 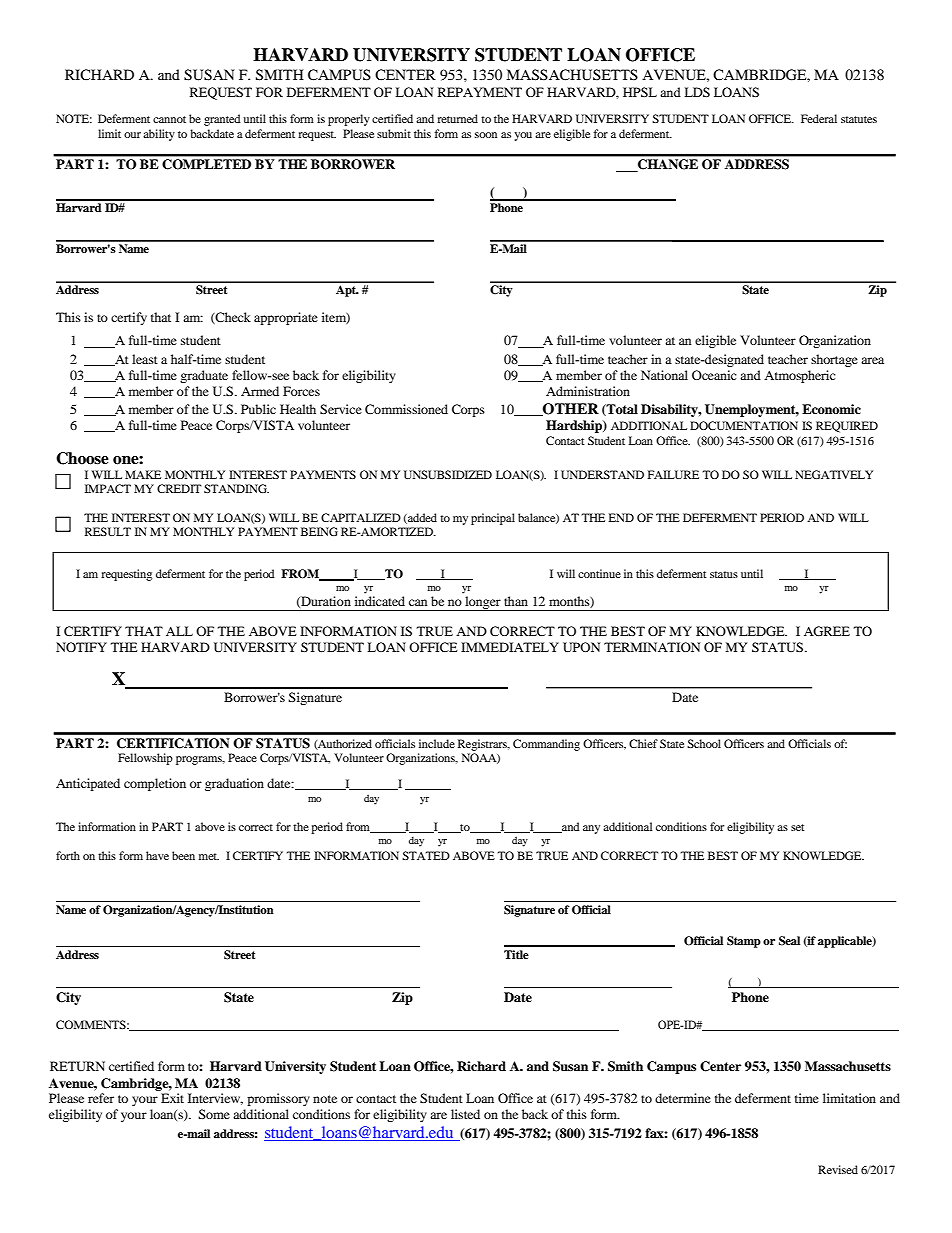 What do you see at coordinates (819, 118) in the screenshot?
I see `Federal` at bounding box center [819, 118].
